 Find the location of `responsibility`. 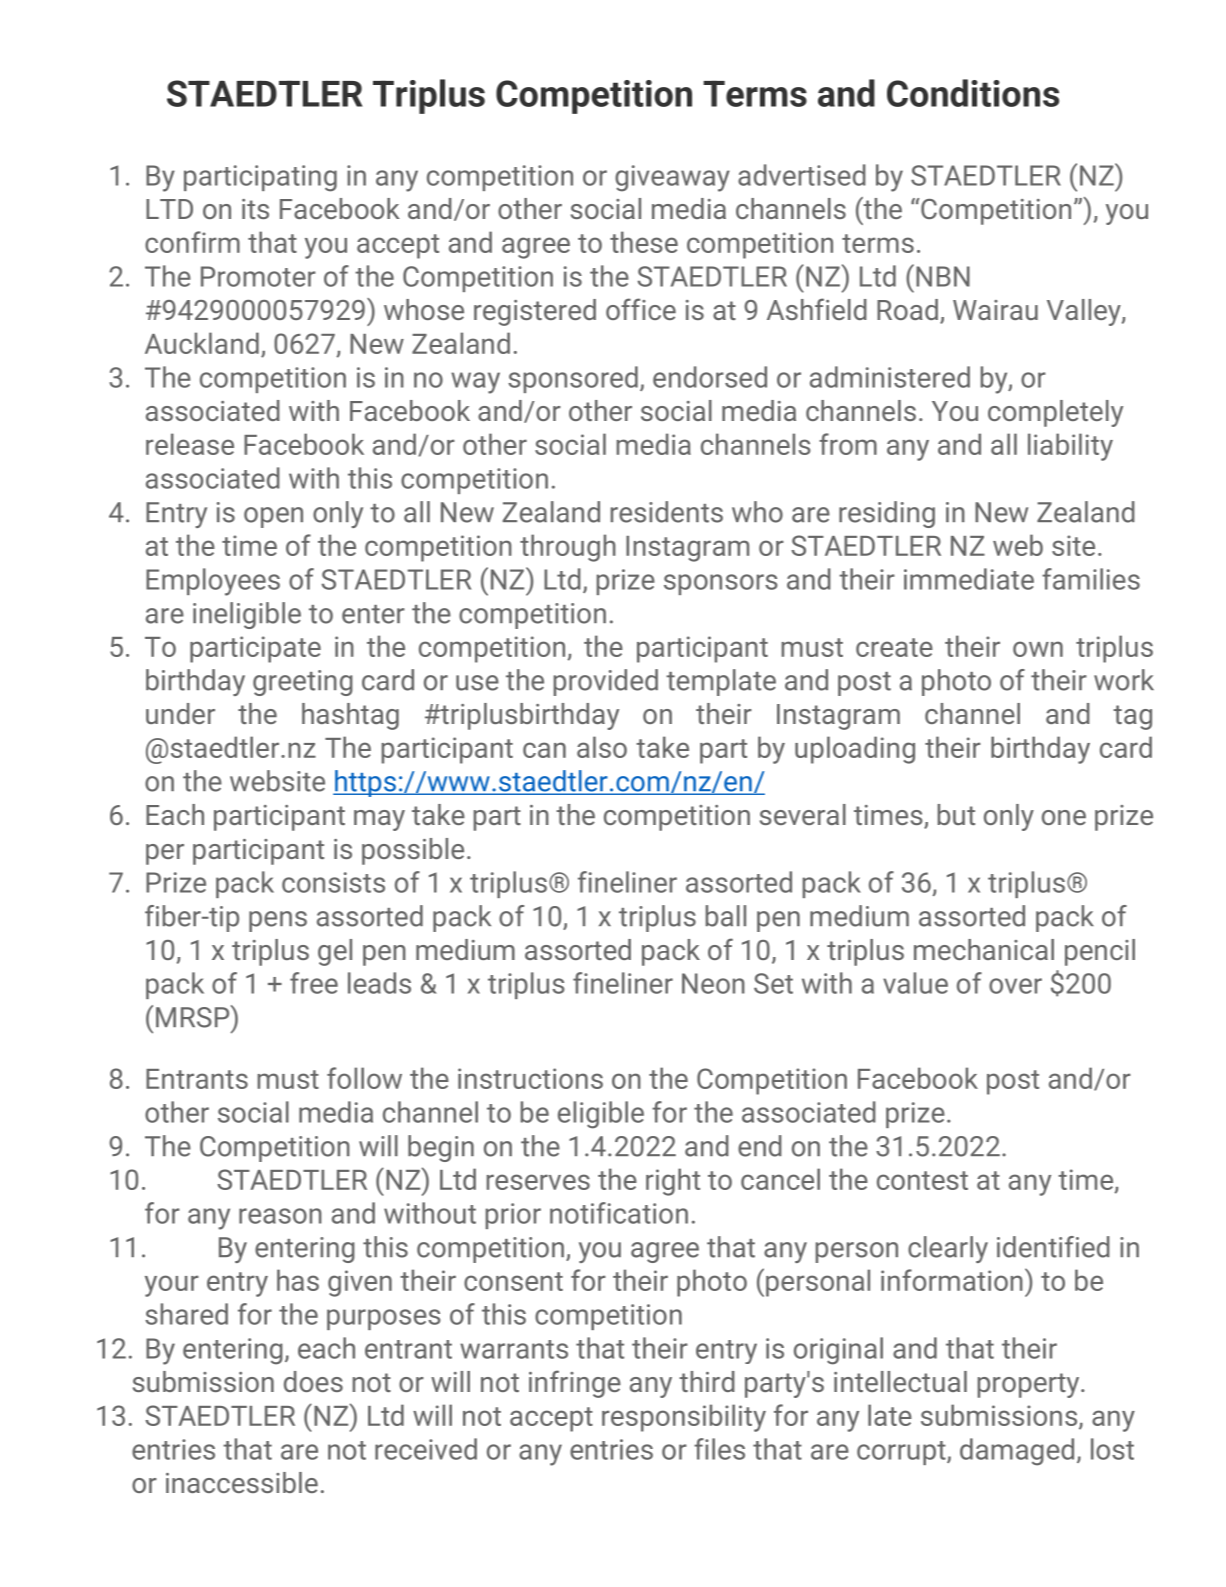

responsibility is located at coordinates (684, 1418).
